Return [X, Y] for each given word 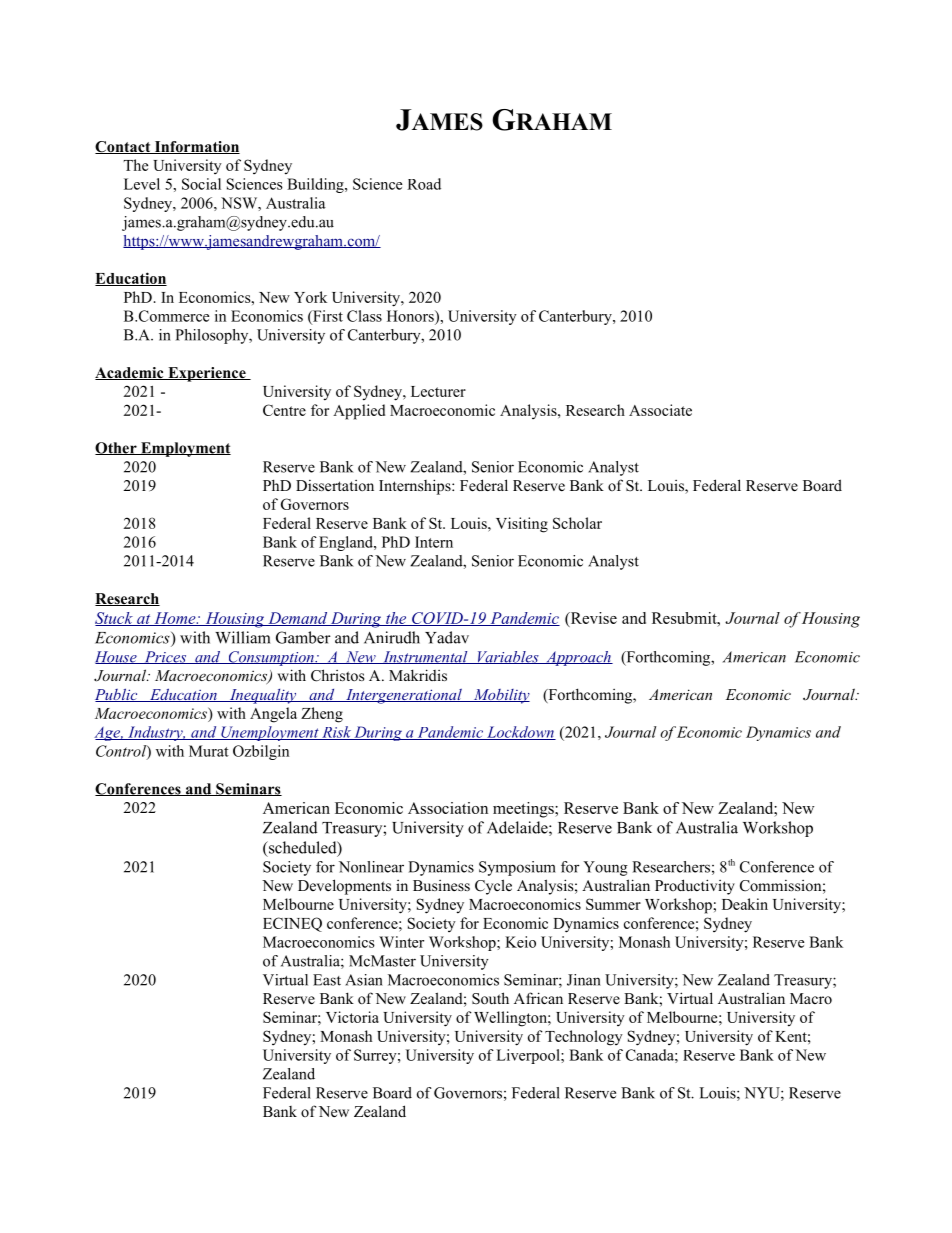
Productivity [695, 887]
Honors [411, 316]
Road [424, 184]
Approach [578, 658]
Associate [660, 410]
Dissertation [335, 485]
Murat [209, 751]
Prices [165, 657]
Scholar [577, 523]
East [327, 980]
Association [448, 808]
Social [201, 184]
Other [117, 448]
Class [364, 316]
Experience [207, 374]
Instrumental [425, 657]
